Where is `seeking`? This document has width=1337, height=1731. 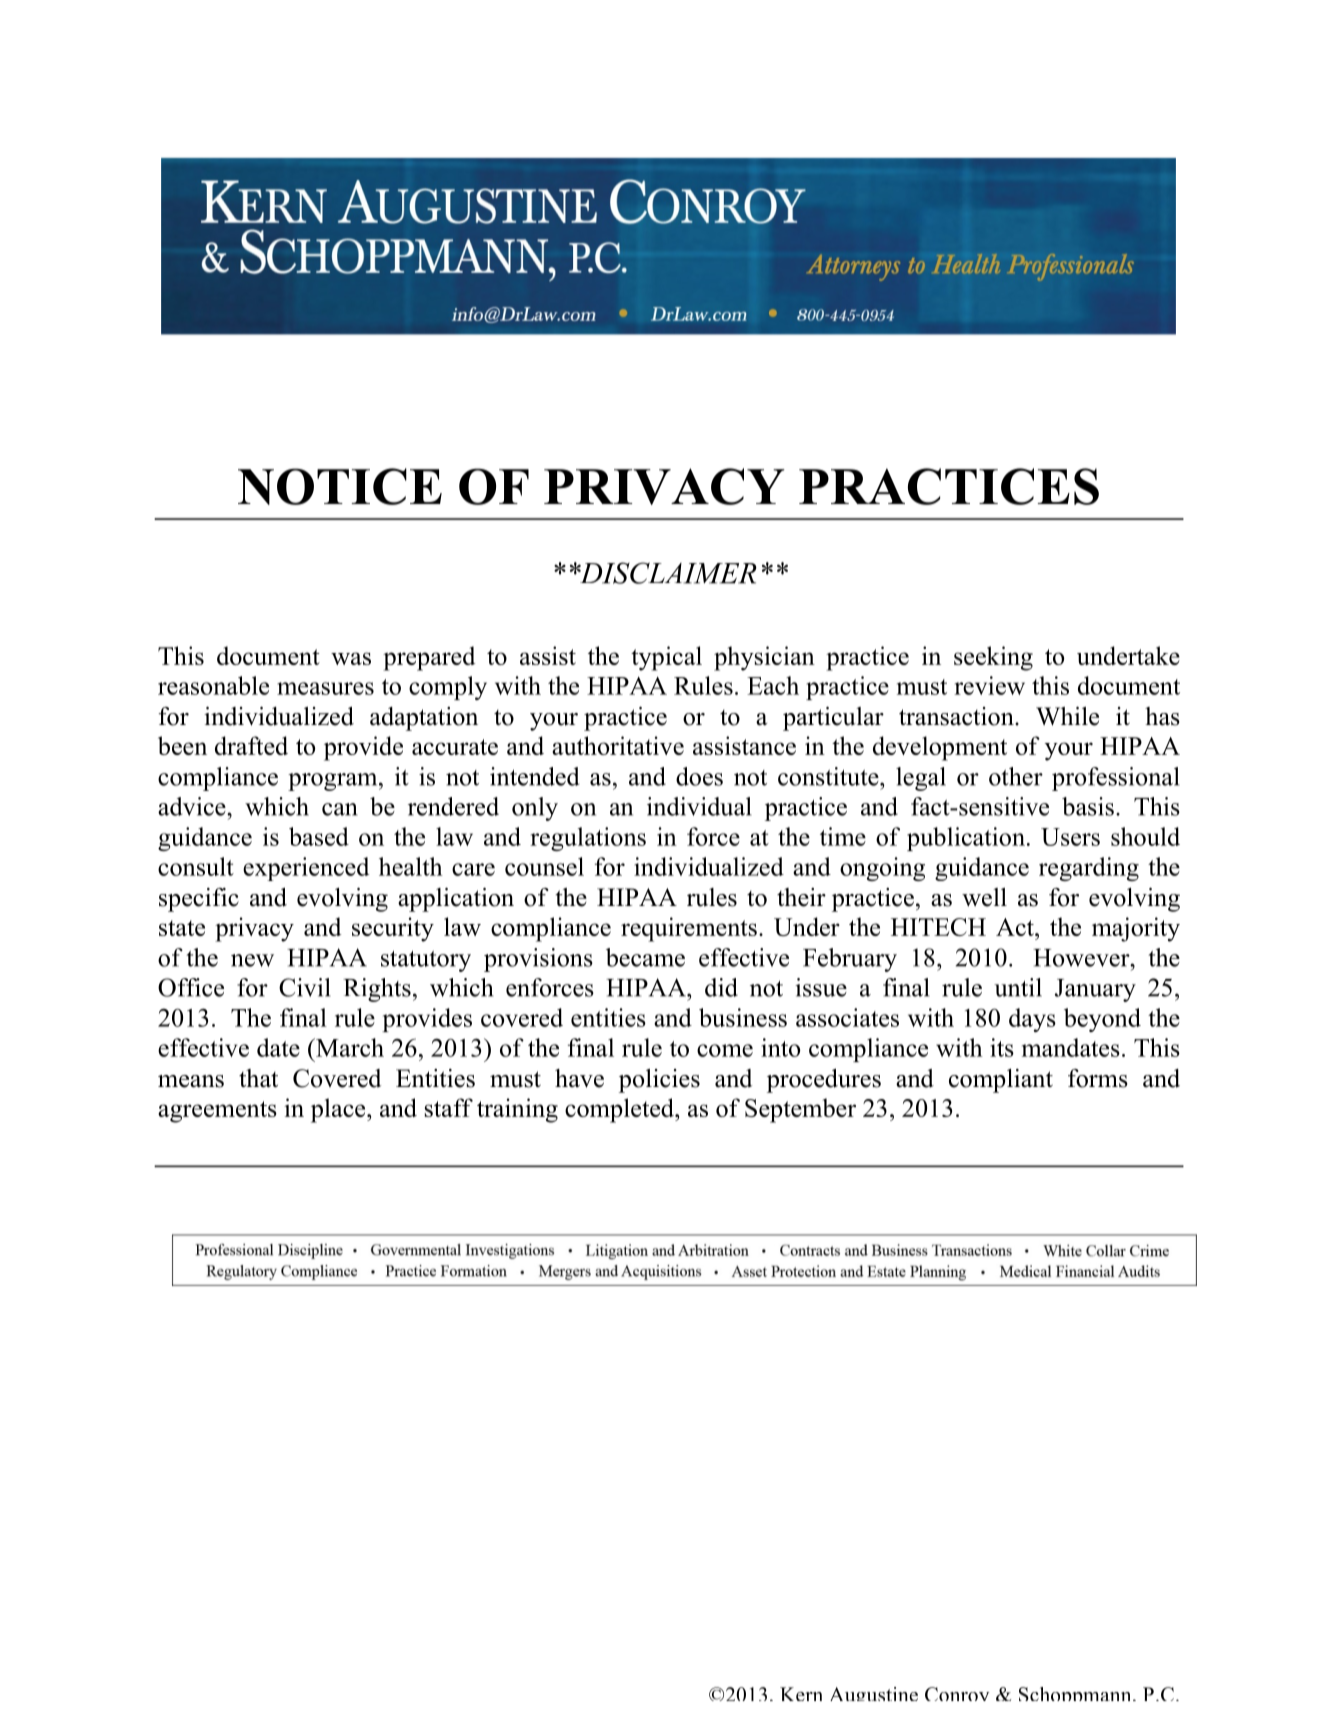
seeking is located at coordinates (993, 658).
